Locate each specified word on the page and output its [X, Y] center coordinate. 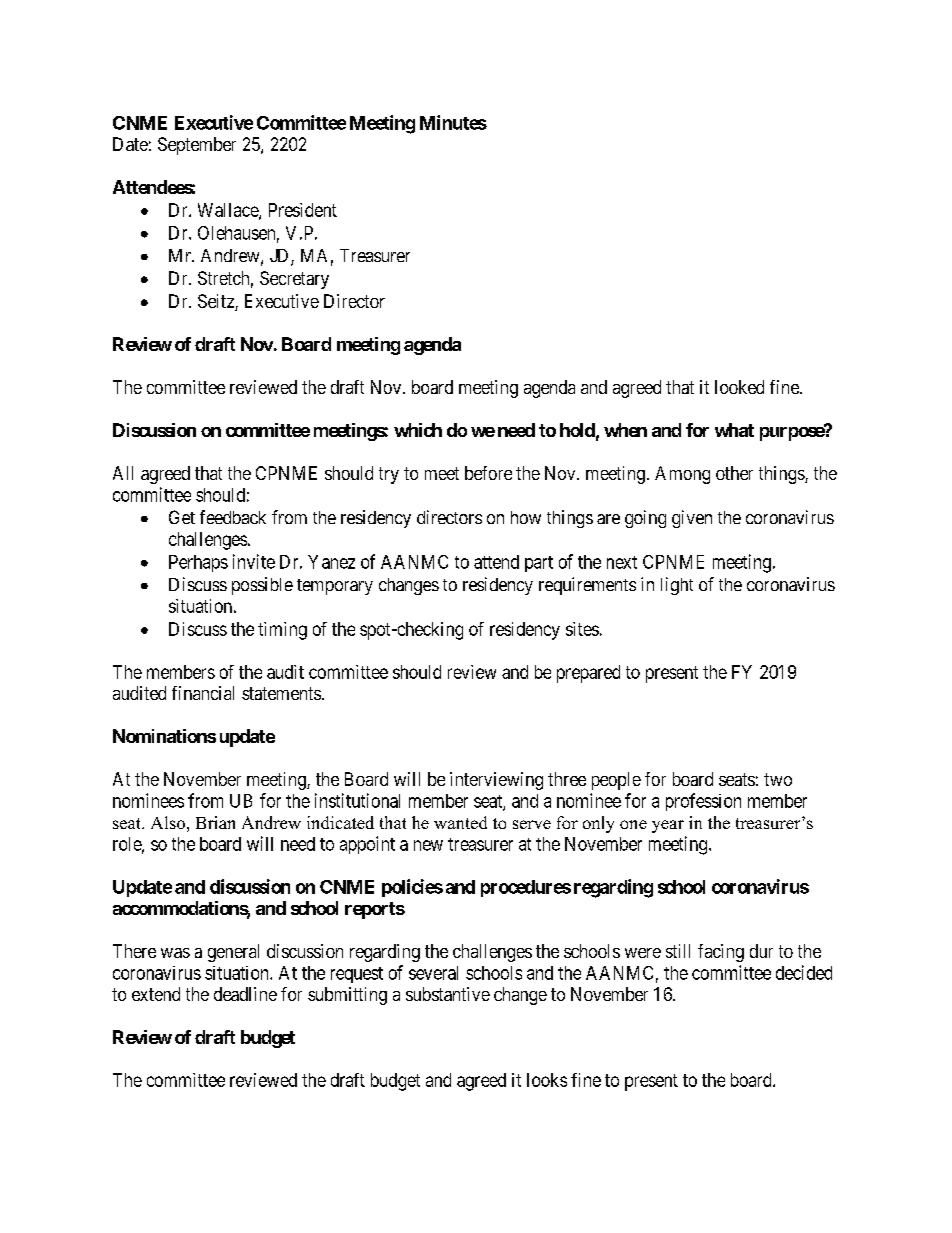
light [677, 586]
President [303, 210]
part [539, 564]
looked [739, 387]
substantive [448, 994]
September [197, 146]
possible [262, 586]
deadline [245, 994]
